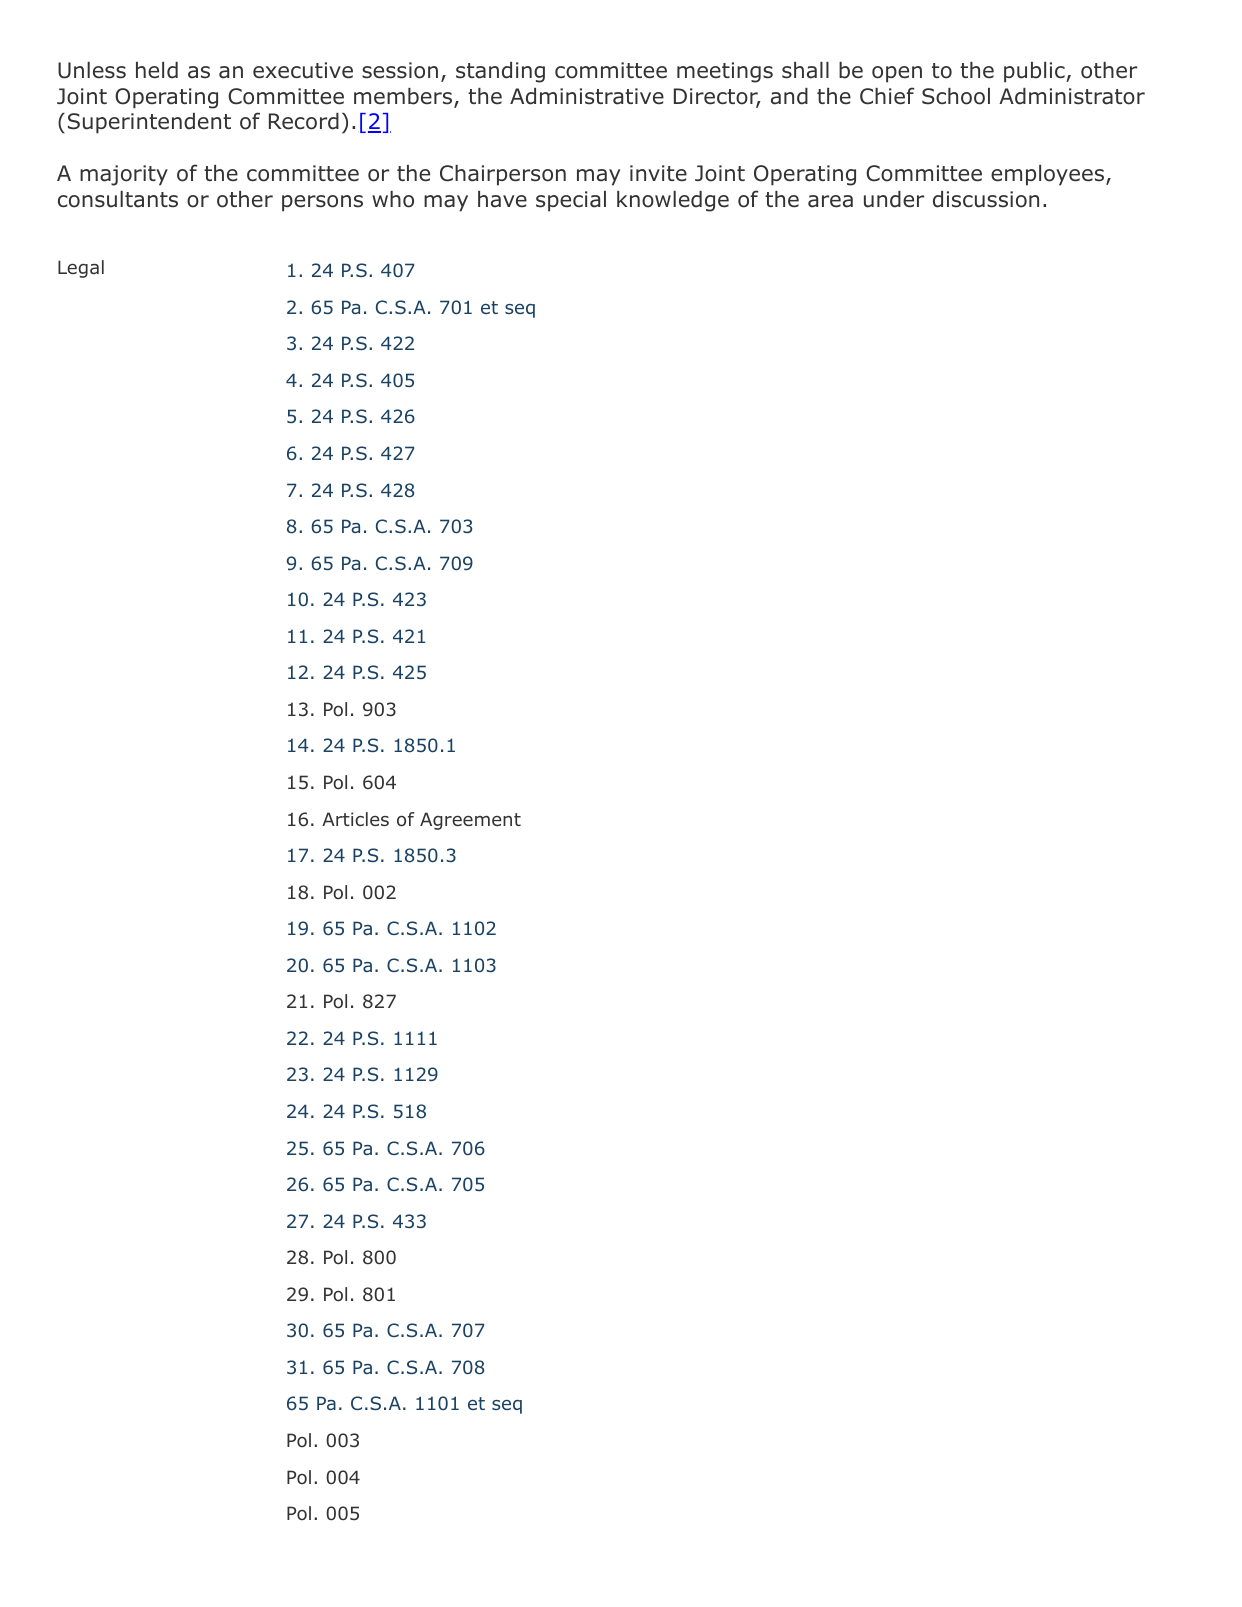 Image resolution: width=1242 pixels, height=1607 pixels. What do you see at coordinates (81, 269) in the image?
I see `Legal` at bounding box center [81, 269].
